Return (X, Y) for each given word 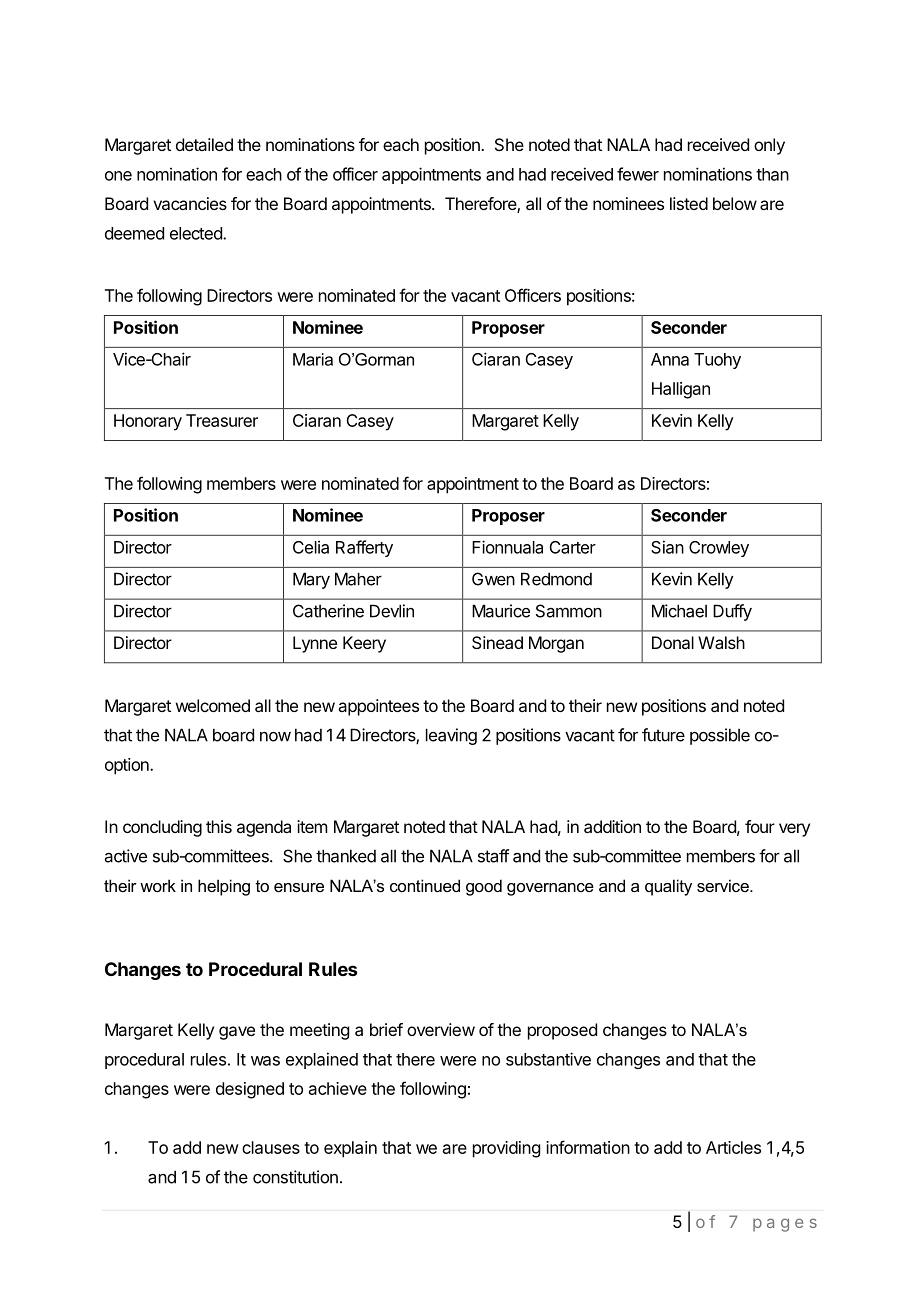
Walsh (721, 642)
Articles (733, 1147)
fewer (638, 174)
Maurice (501, 611)
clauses (271, 1147)
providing (506, 1149)
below (735, 203)
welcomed (213, 705)
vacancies (190, 203)
